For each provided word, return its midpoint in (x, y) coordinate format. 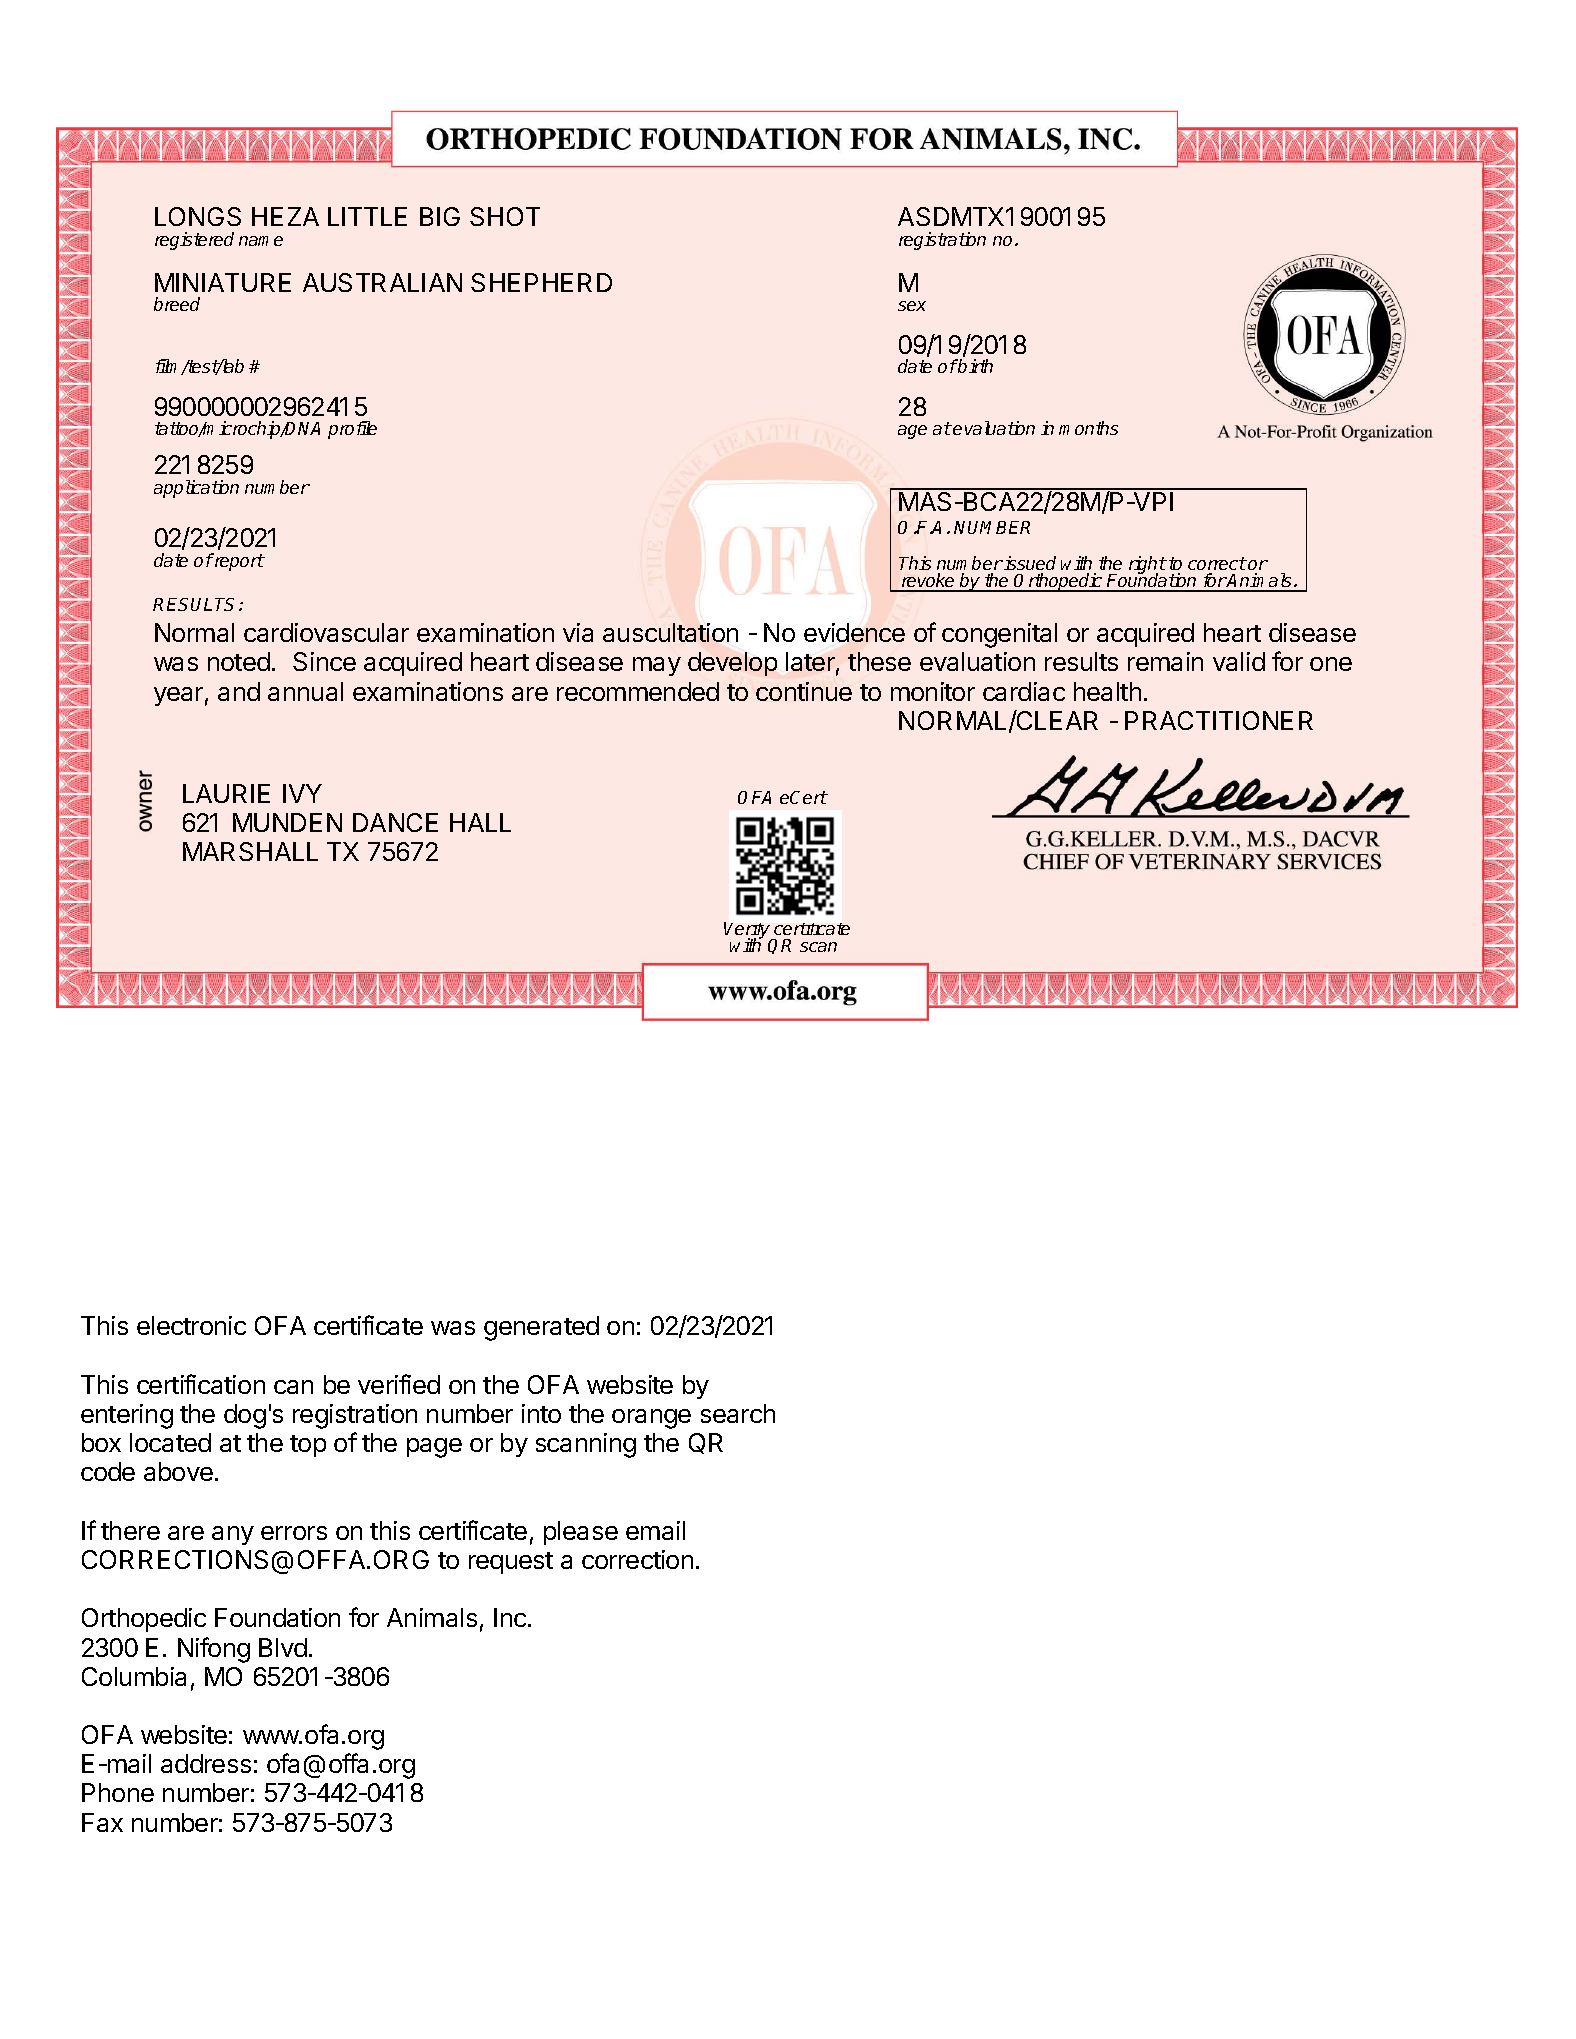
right (1147, 566)
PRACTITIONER (1219, 720)
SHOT (505, 216)
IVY (302, 793)
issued (1029, 565)
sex (912, 306)
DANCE (395, 822)
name (261, 241)
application (196, 489)
